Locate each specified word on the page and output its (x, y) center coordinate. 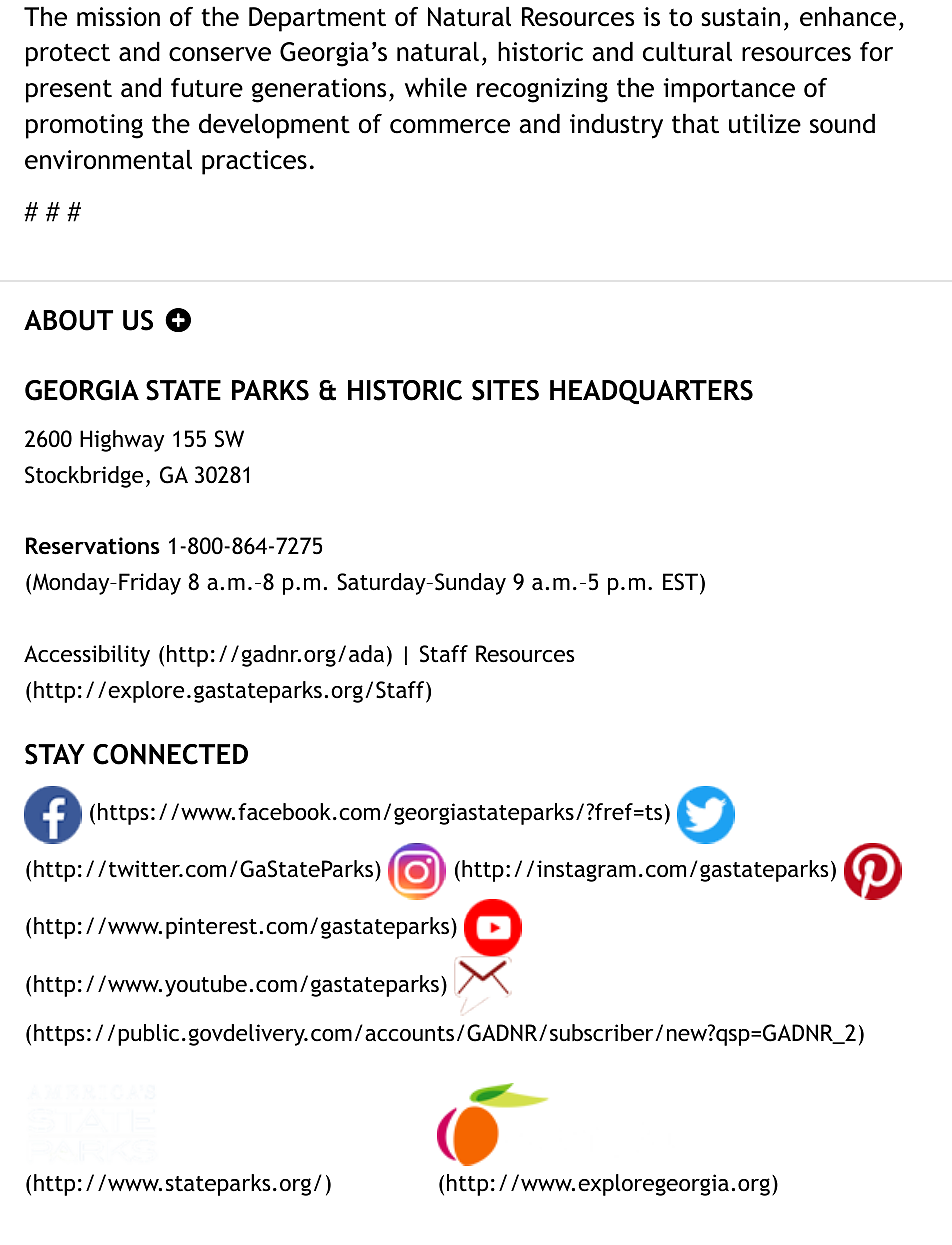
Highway (122, 441)
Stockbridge (84, 477)
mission (118, 17)
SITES (505, 390)
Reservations (93, 546)
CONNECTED (170, 754)
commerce (450, 126)
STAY (55, 754)
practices (254, 162)
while (436, 87)
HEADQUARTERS (651, 392)
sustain (740, 17)
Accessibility (87, 656)
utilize (765, 123)
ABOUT (68, 320)
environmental (108, 159)
